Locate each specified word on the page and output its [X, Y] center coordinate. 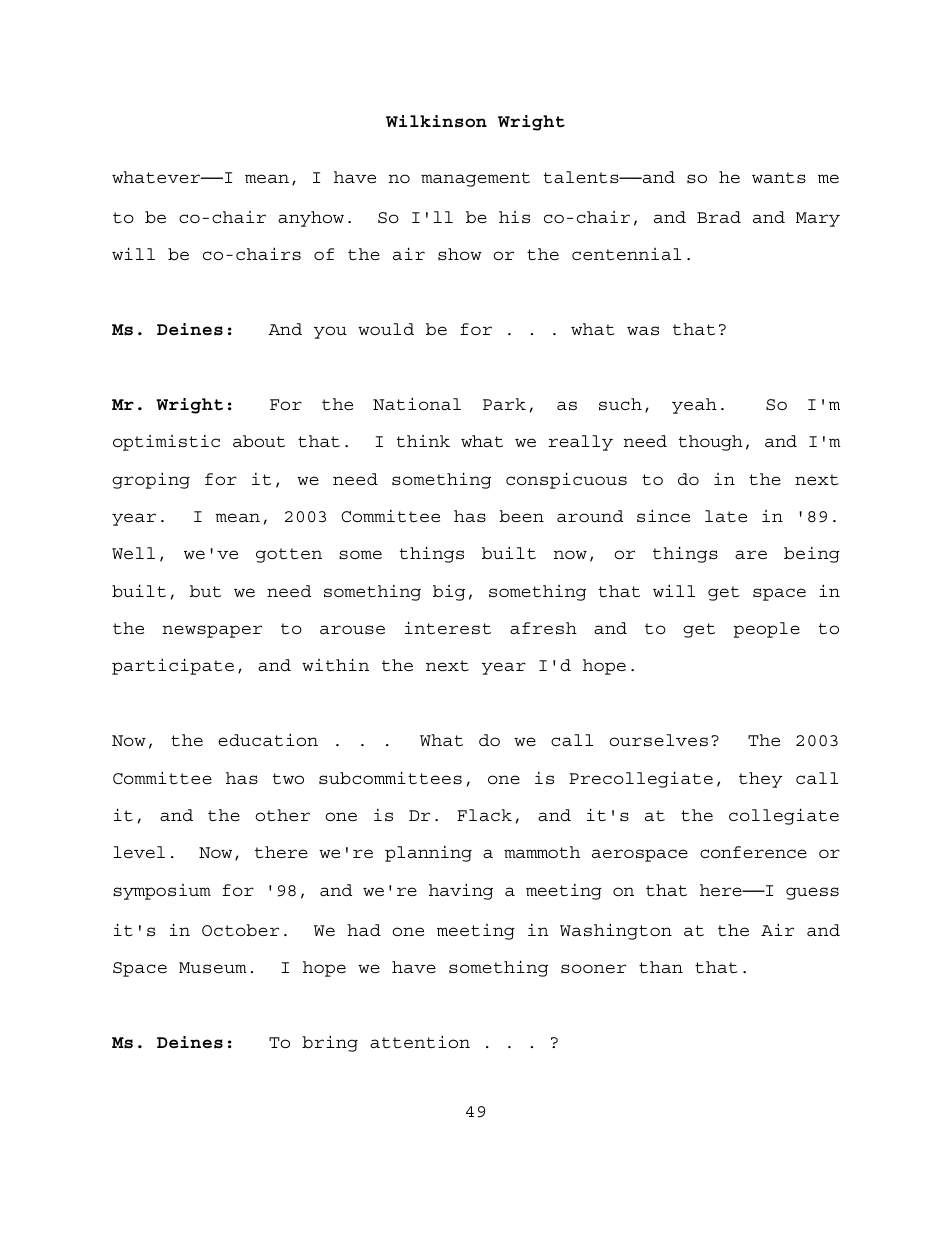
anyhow [311, 219]
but [205, 591]
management [475, 179]
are [751, 555]
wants [779, 178]
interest [448, 628]
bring [330, 1043]
